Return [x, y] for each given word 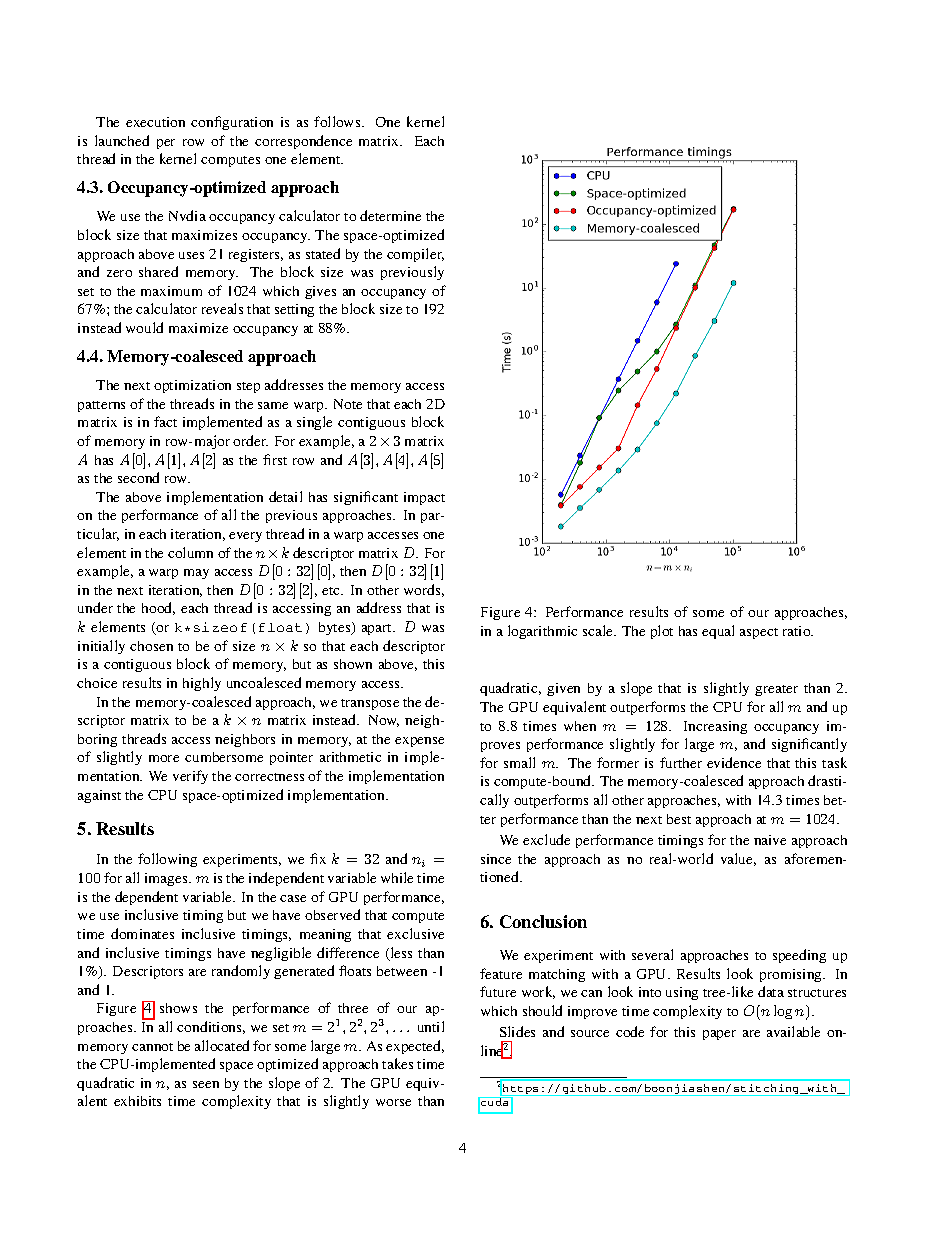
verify [190, 777]
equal [718, 632]
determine [390, 215]
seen [206, 1084]
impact [424, 498]
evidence [734, 762]
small [519, 762]
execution [155, 122]
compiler [415, 255]
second [138, 477]
